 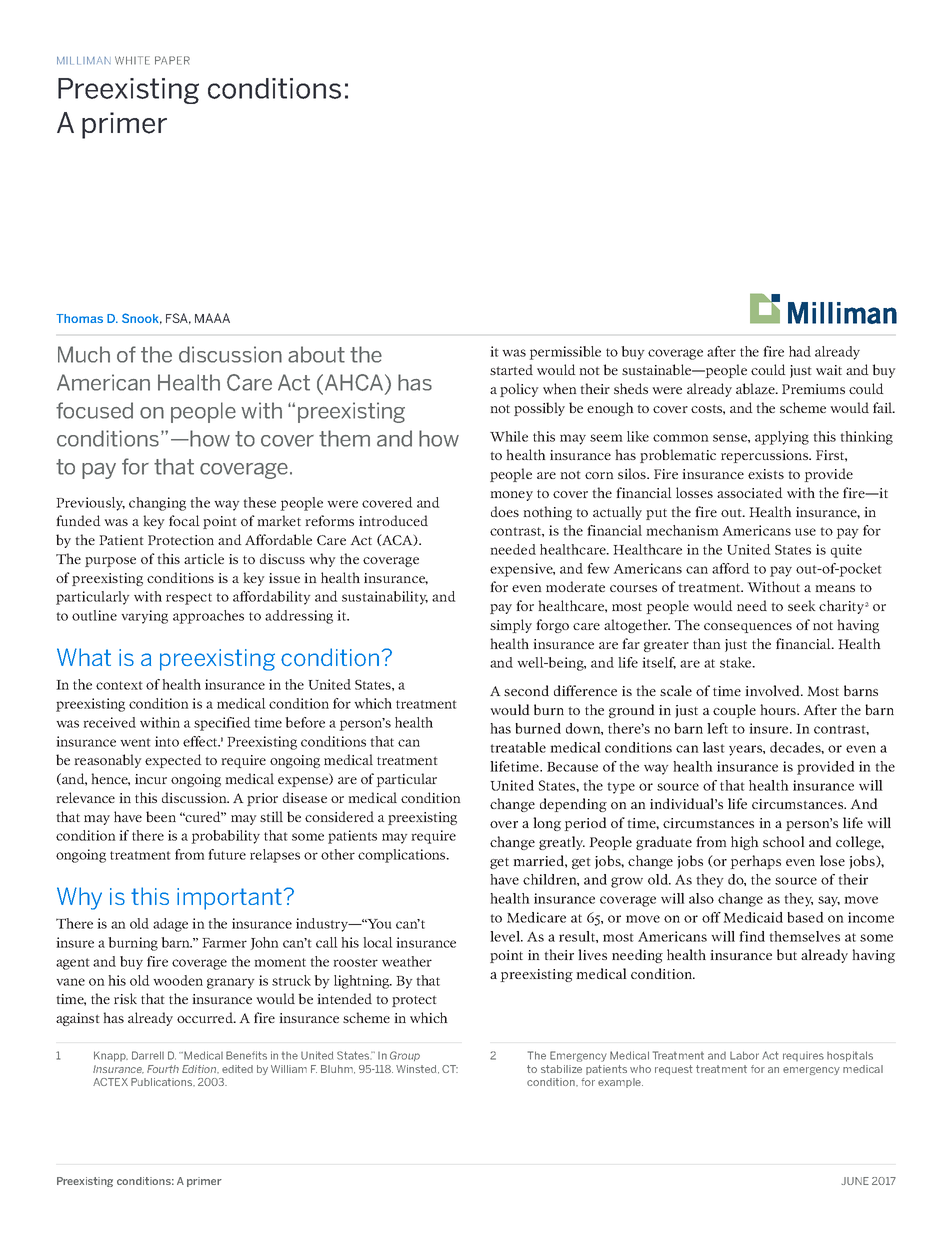 I want to click on adage, so click(x=170, y=925).
